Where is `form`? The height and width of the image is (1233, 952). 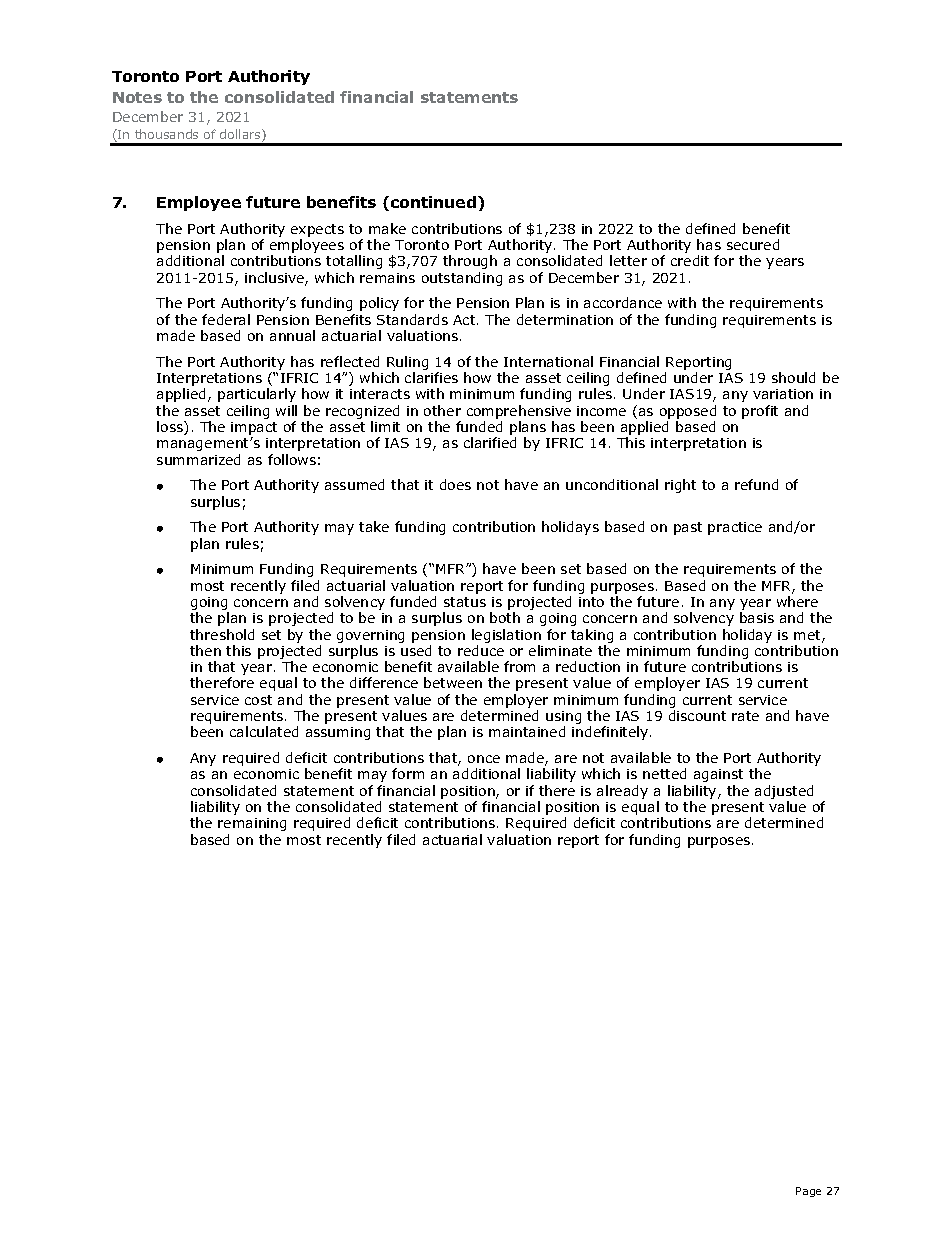 form is located at coordinates (408, 773).
